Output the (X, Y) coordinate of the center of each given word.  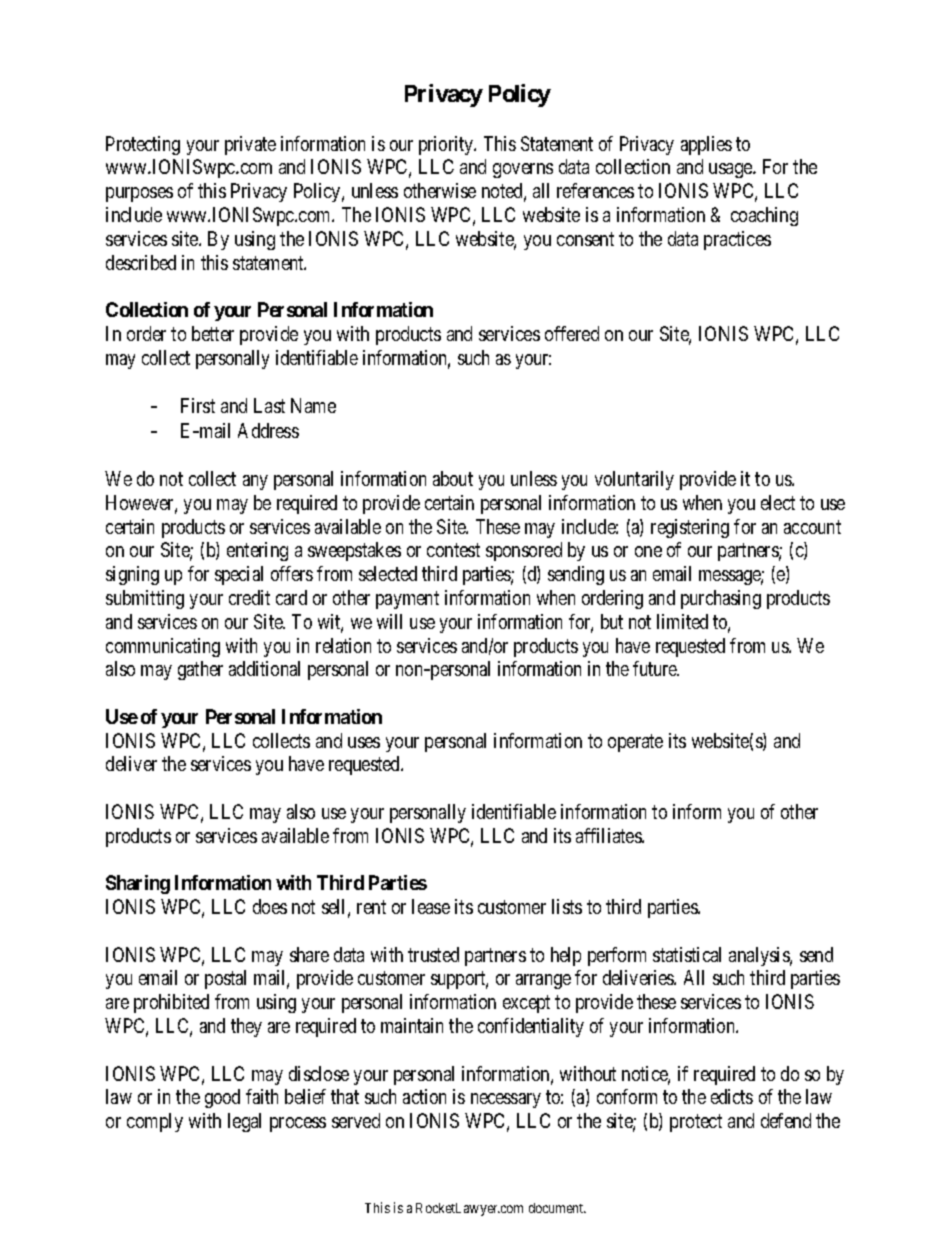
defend (786, 1120)
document (557, 1208)
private (250, 145)
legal (244, 1122)
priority (447, 145)
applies (706, 145)
